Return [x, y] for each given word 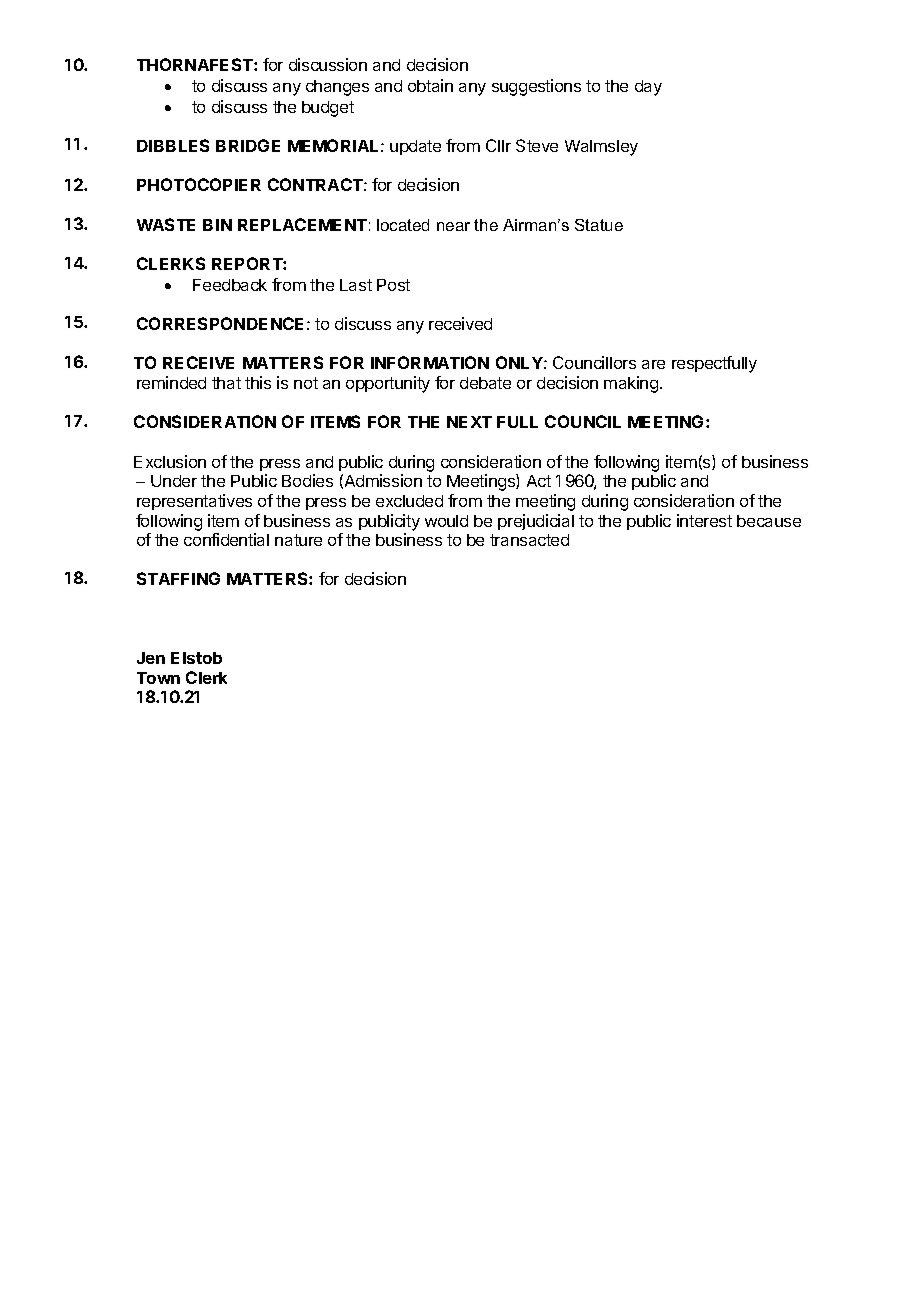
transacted [529, 540]
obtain [430, 85]
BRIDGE [248, 145]
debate [485, 383]
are [653, 364]
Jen [151, 658]
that [226, 383]
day [648, 88]
